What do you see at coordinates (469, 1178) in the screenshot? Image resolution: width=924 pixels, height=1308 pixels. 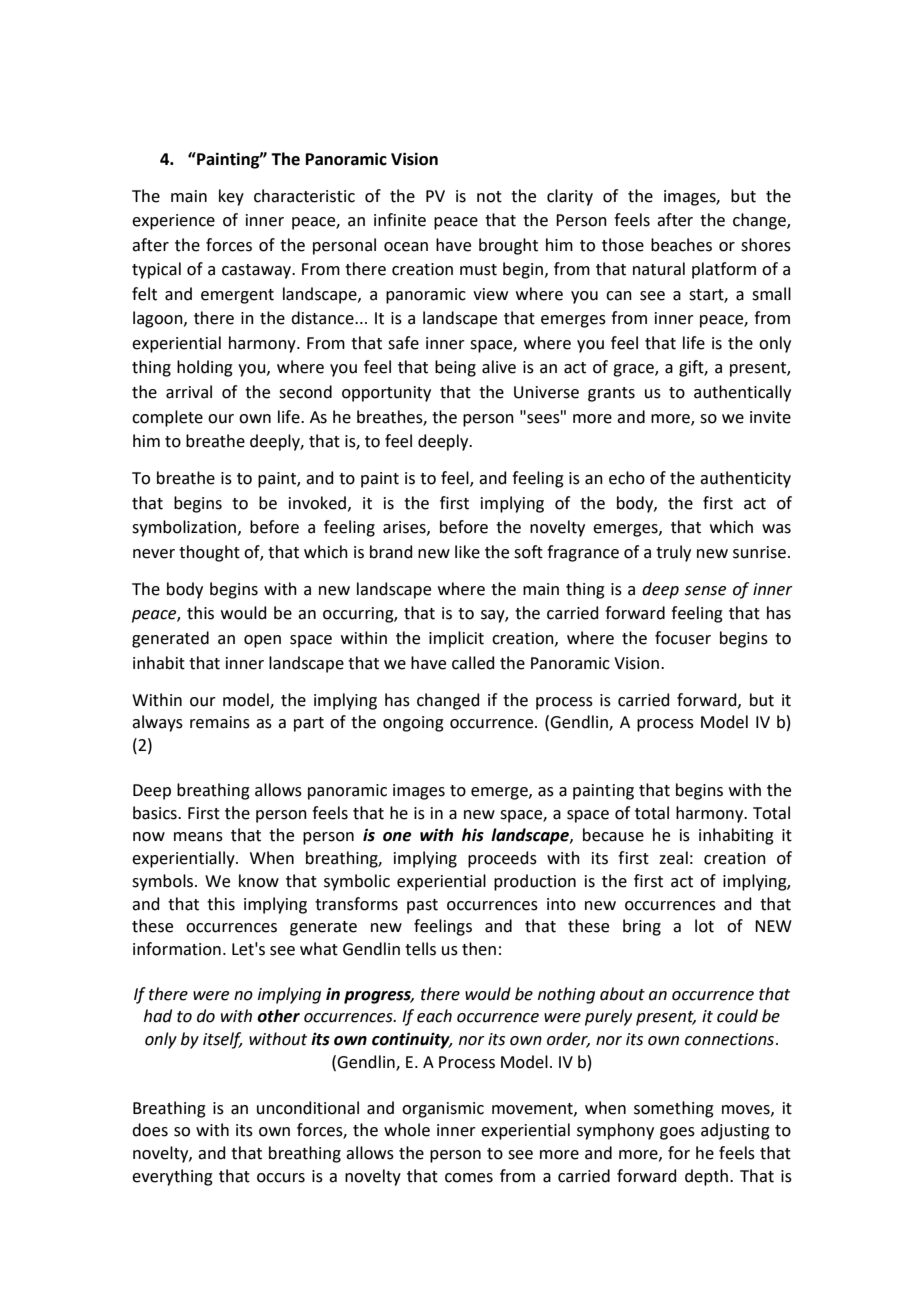 I see `comes` at bounding box center [469, 1178].
